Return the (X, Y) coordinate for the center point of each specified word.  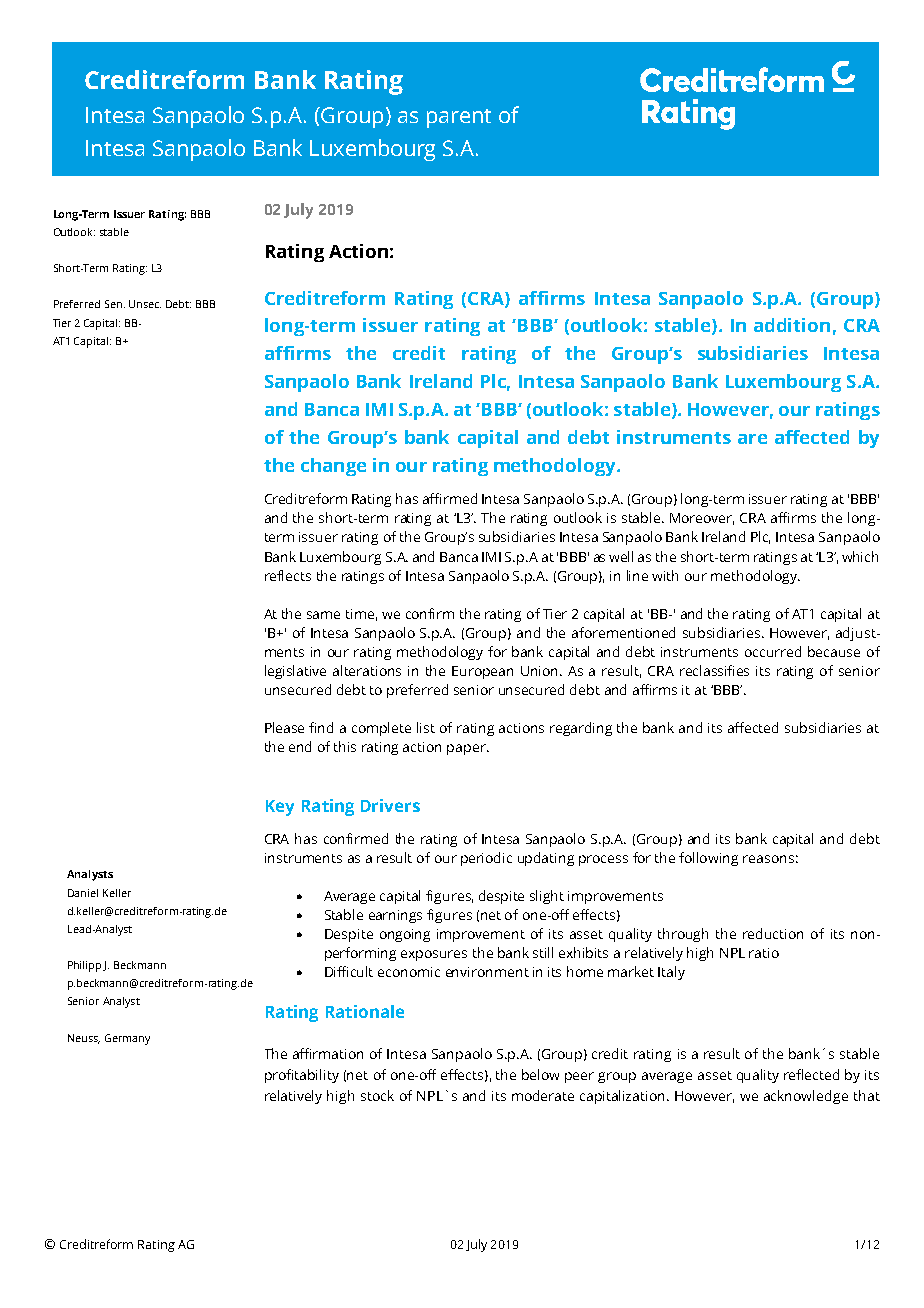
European (482, 672)
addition (792, 325)
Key (280, 808)
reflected (811, 1074)
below (540, 1074)
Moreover (702, 519)
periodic (486, 859)
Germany (127, 1039)
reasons (768, 859)
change (333, 467)
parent (459, 118)
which (860, 556)
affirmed (450, 498)
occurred (773, 651)
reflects (288, 575)
